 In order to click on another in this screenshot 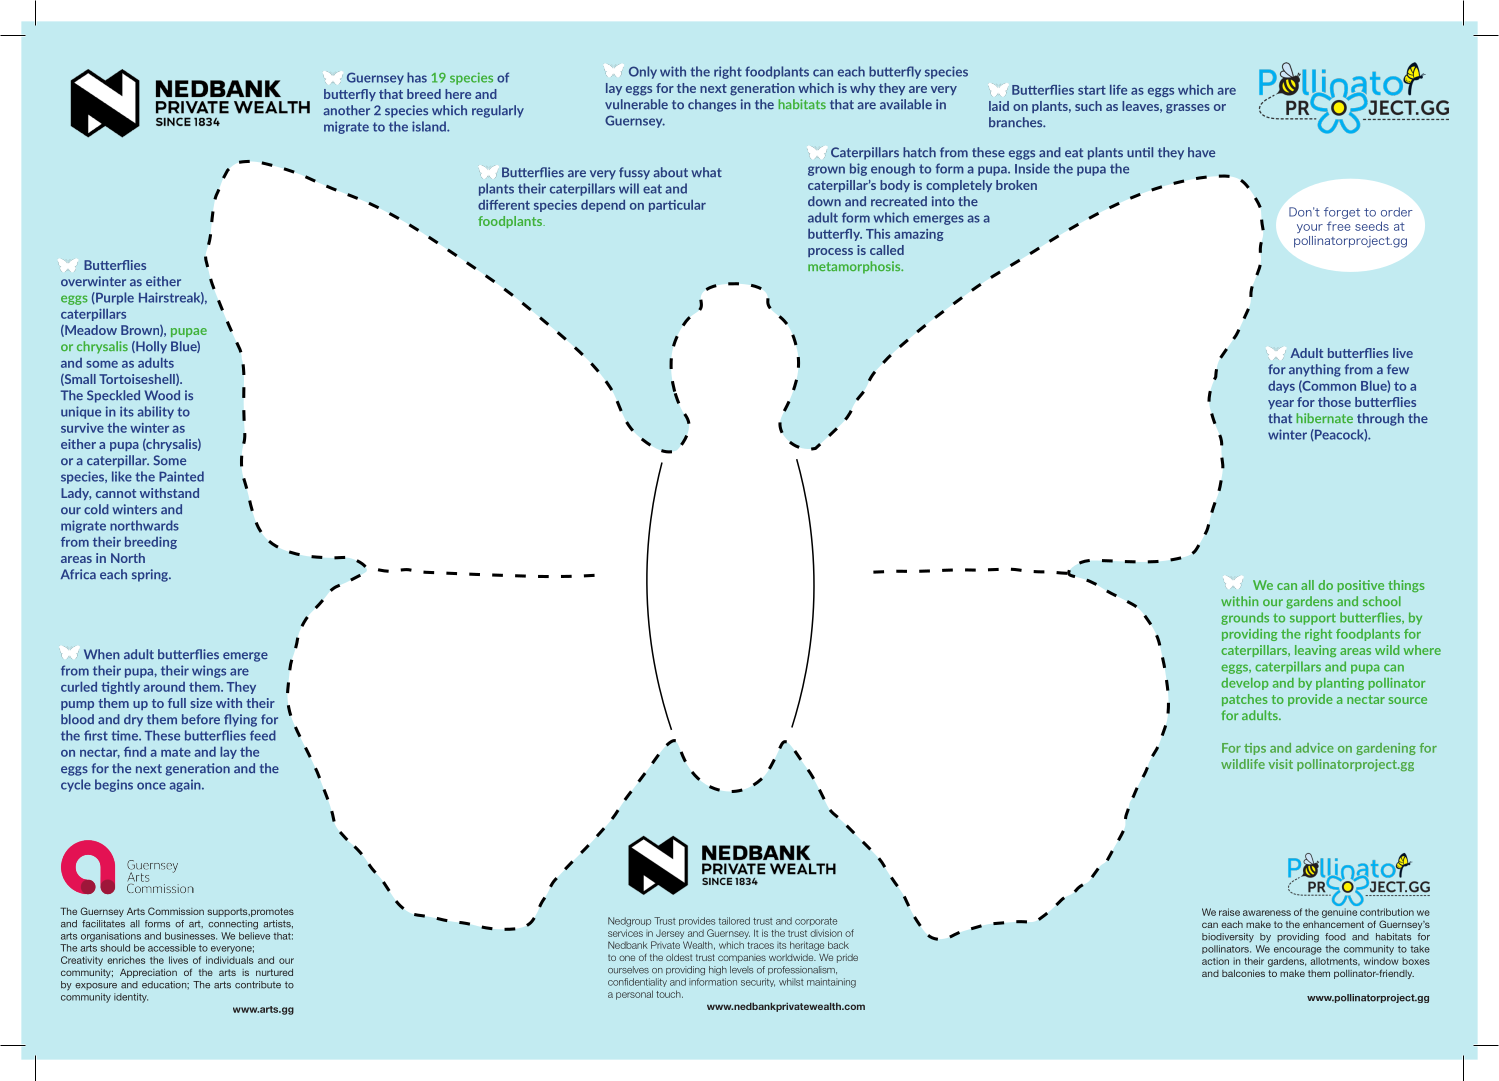, I will do `click(346, 110)`.
